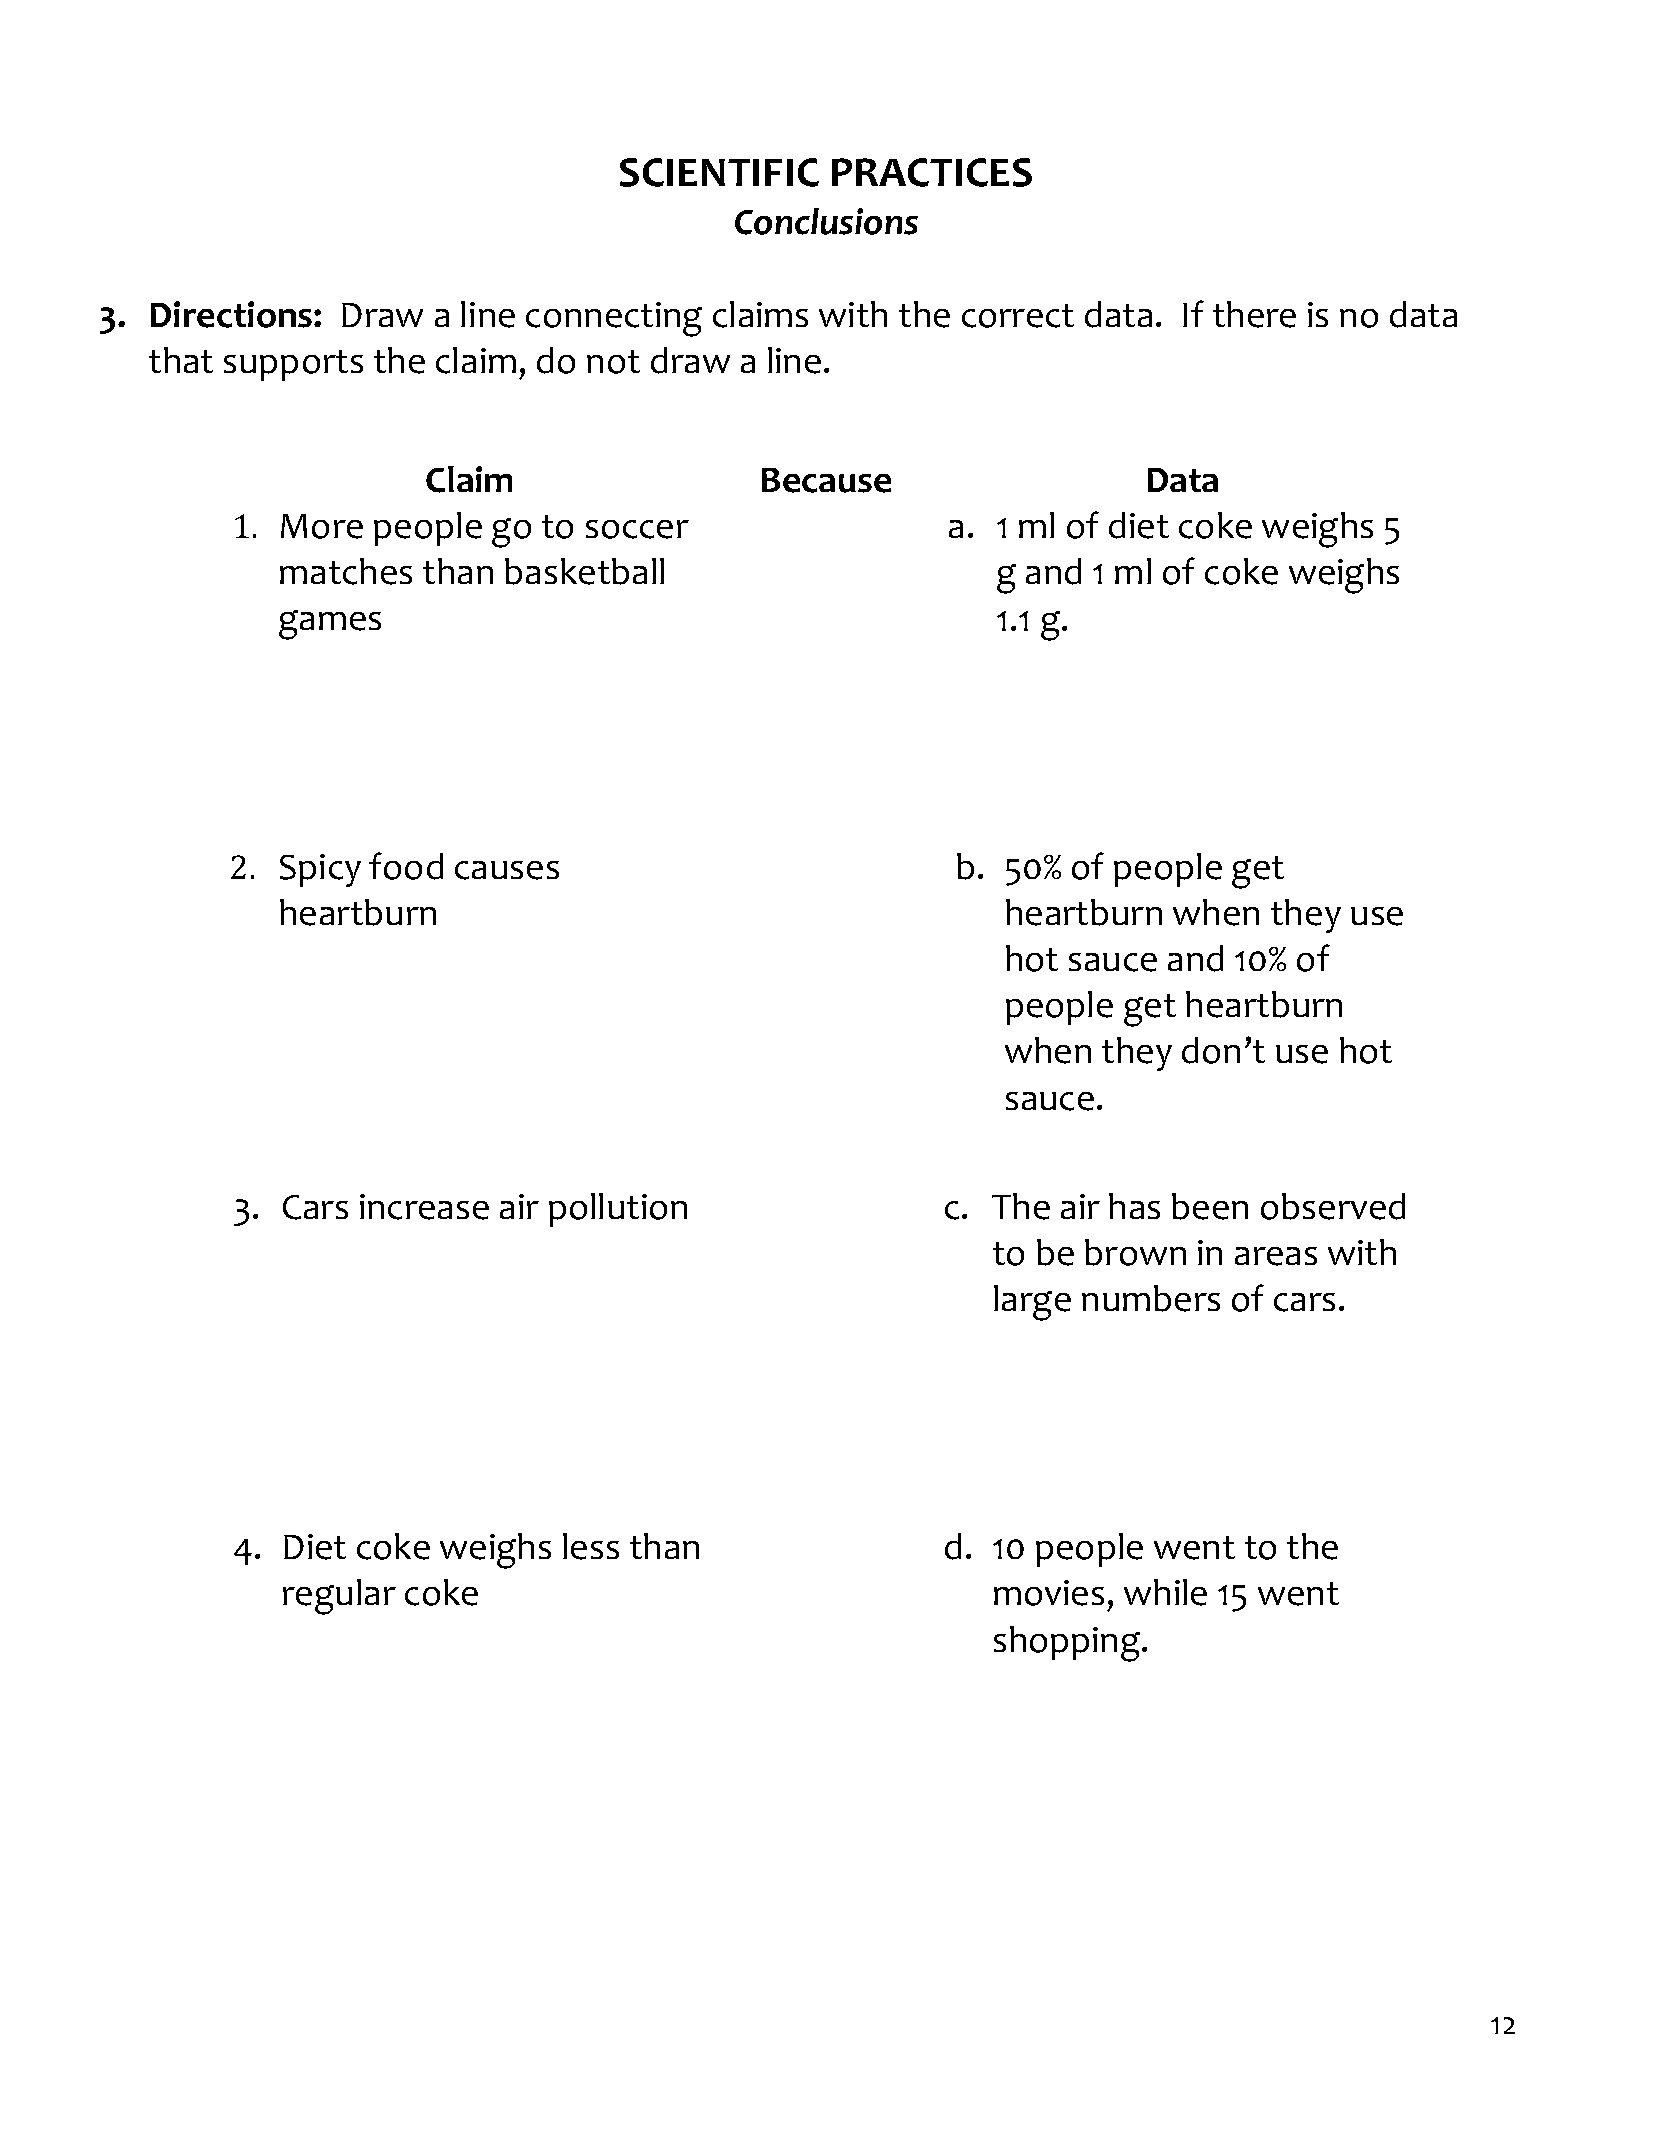  I want to click on Conclusions, so click(826, 221).
